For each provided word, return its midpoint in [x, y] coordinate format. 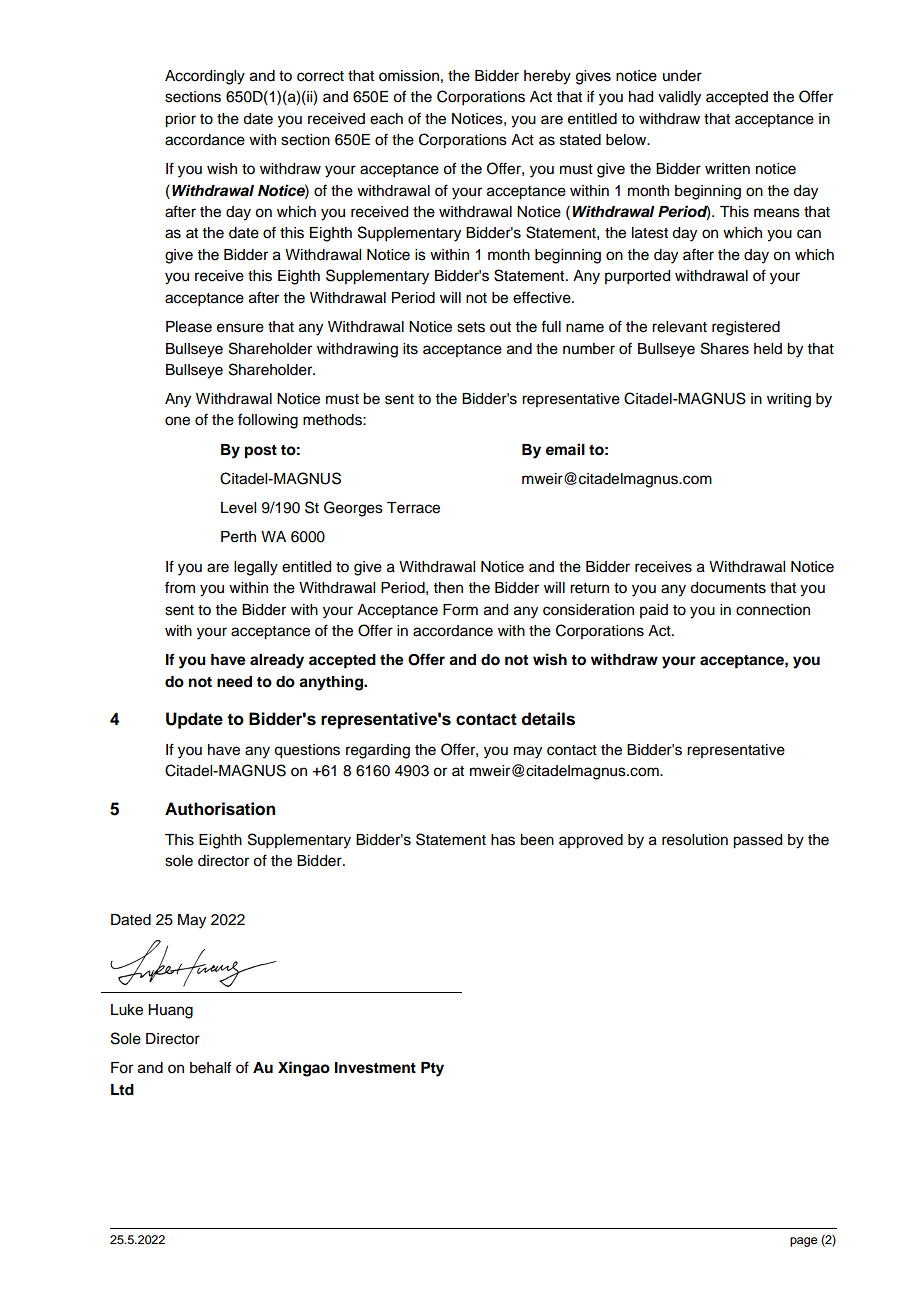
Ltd [122, 1089]
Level [238, 508]
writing [789, 400]
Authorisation [220, 809]
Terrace [413, 508]
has [503, 840]
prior [180, 120]
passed [757, 841]
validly [679, 98]
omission [409, 76]
